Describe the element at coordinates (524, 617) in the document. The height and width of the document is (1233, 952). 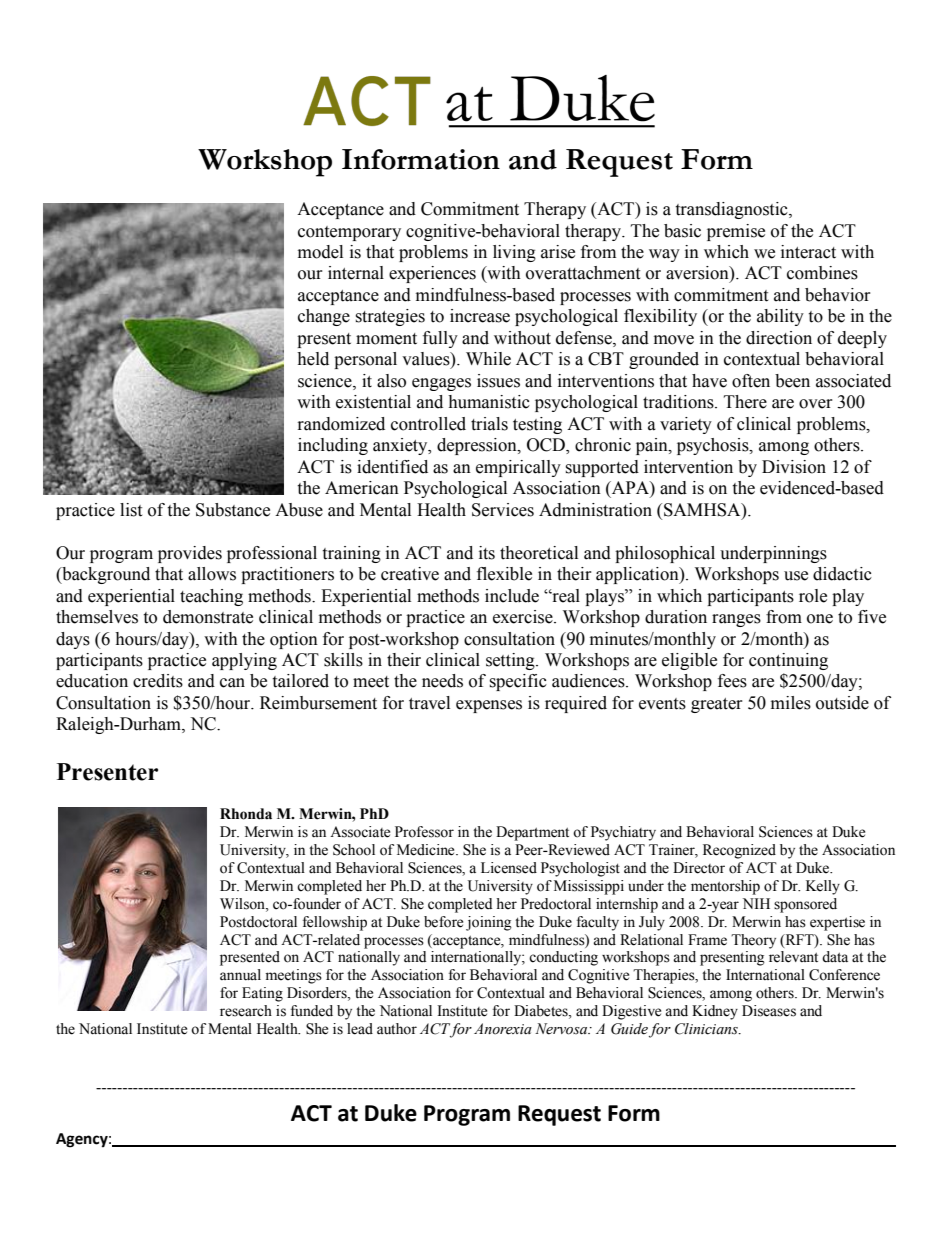
I see `exercise` at that location.
